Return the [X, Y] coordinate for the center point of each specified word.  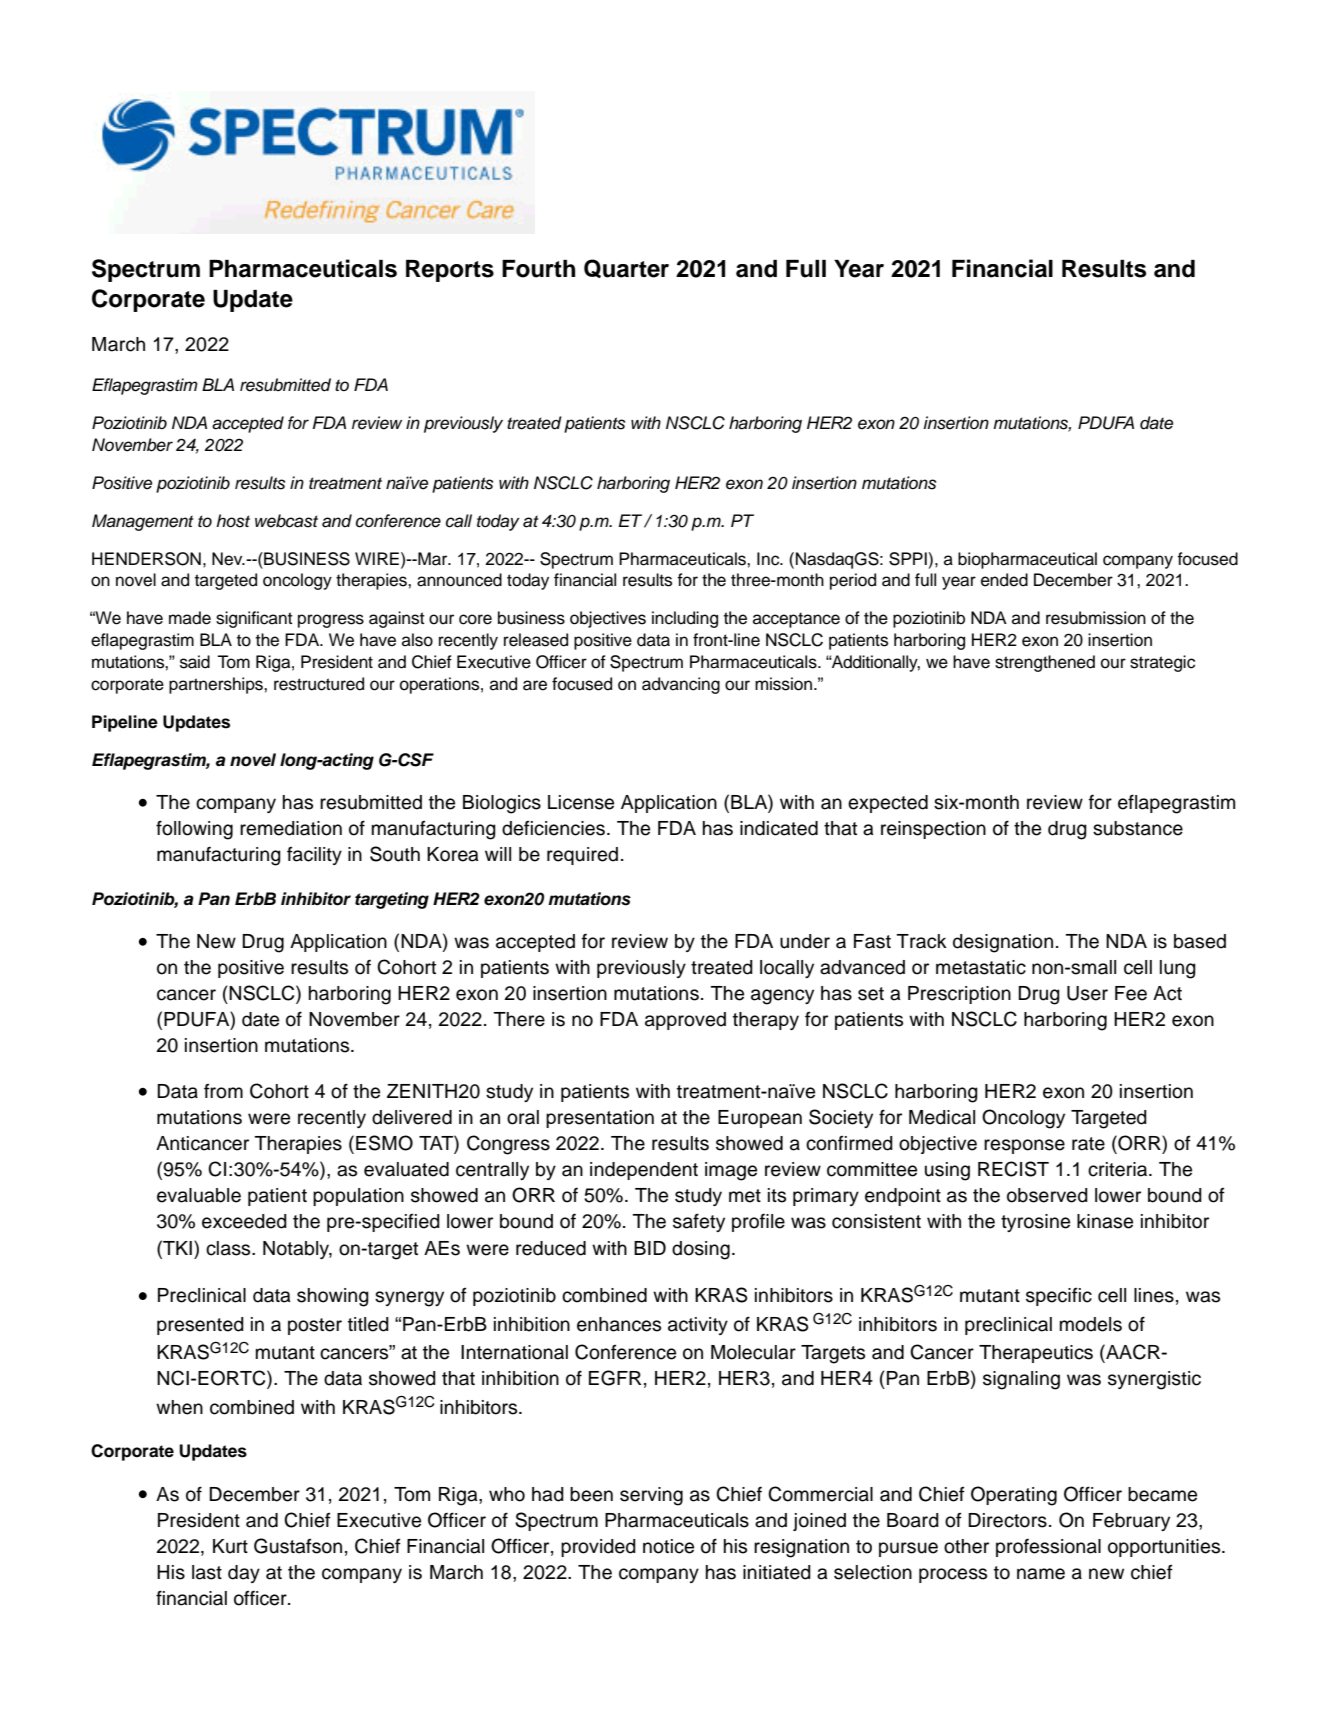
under [805, 941]
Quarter [626, 268]
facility [314, 856]
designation [1003, 943]
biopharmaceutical [1027, 560]
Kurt [230, 1546]
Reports [450, 271]
